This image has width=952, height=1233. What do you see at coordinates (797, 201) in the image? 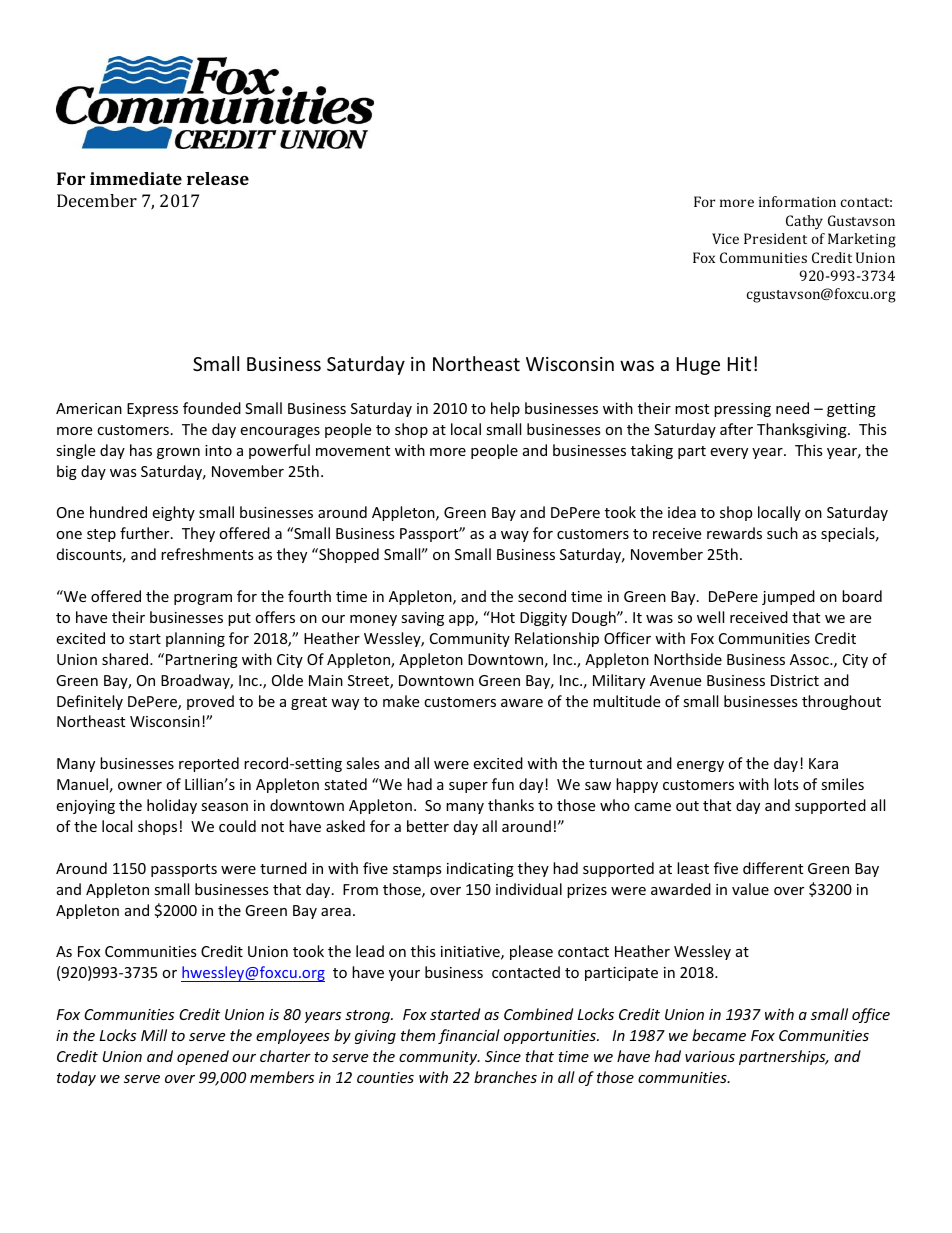
I see `information` at bounding box center [797, 201].
